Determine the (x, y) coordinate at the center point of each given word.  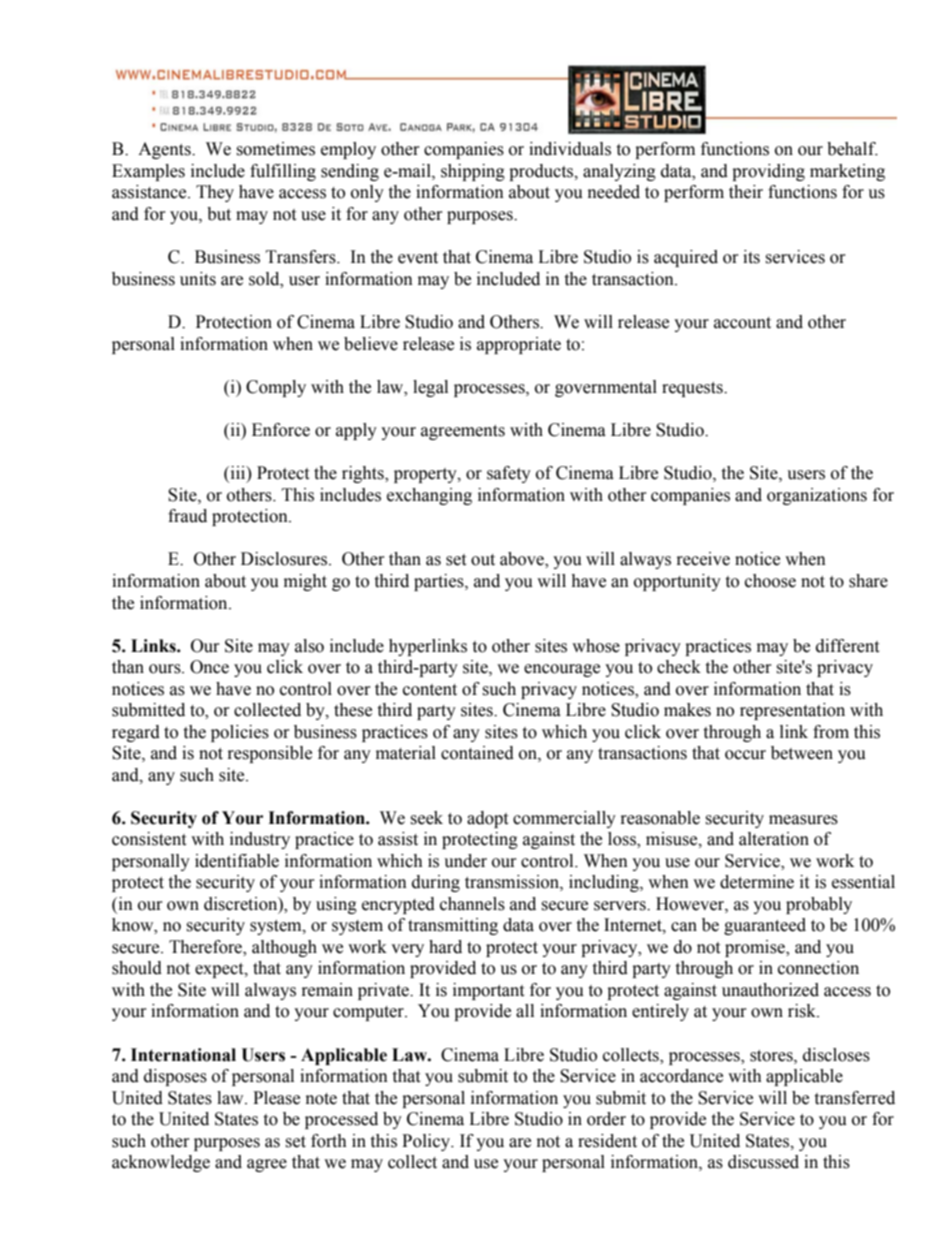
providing (768, 172)
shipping (473, 172)
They (215, 193)
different (847, 646)
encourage (562, 670)
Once (209, 667)
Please (276, 1098)
